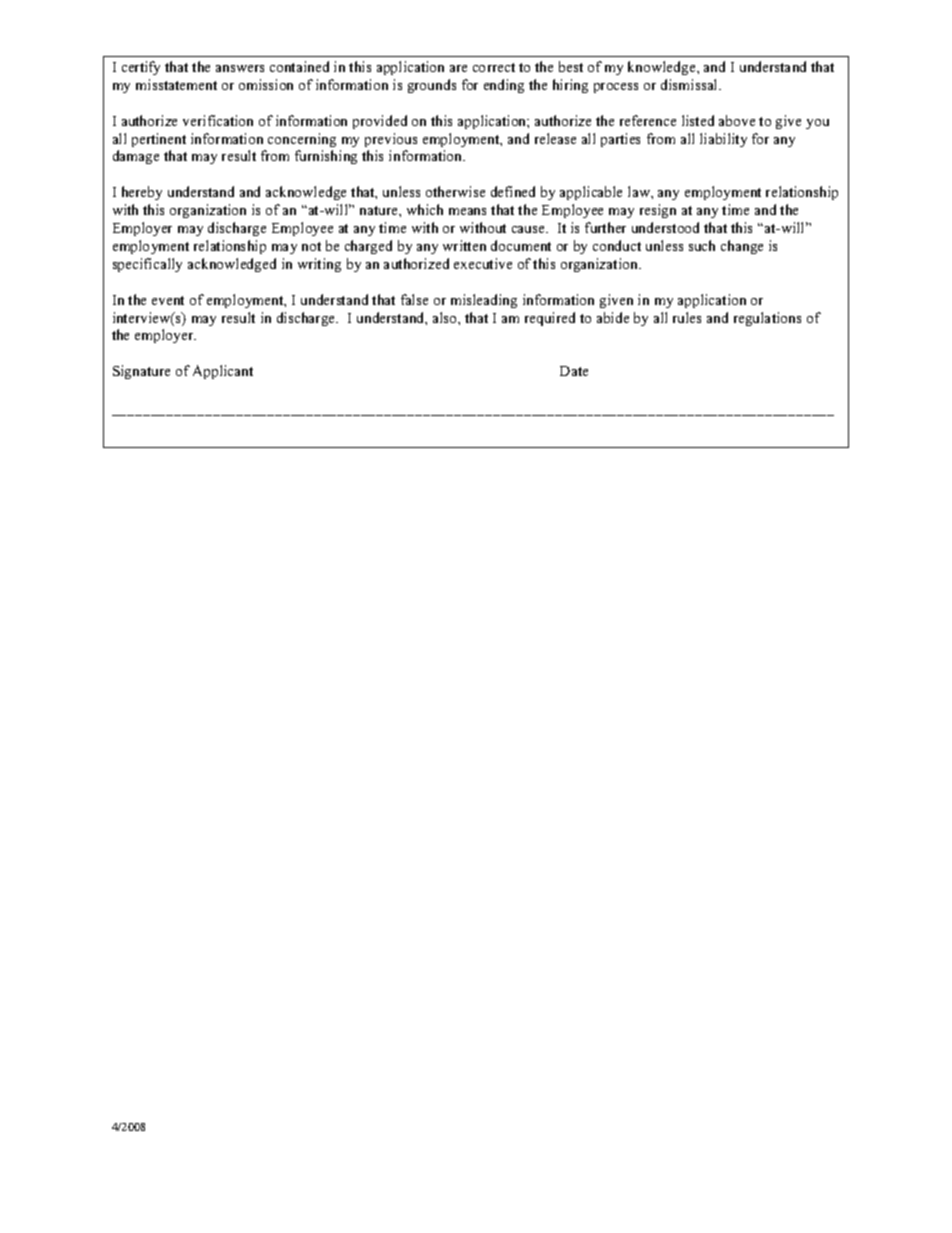  What do you see at coordinates (159, 140) in the page?
I see `pertinent` at bounding box center [159, 140].
